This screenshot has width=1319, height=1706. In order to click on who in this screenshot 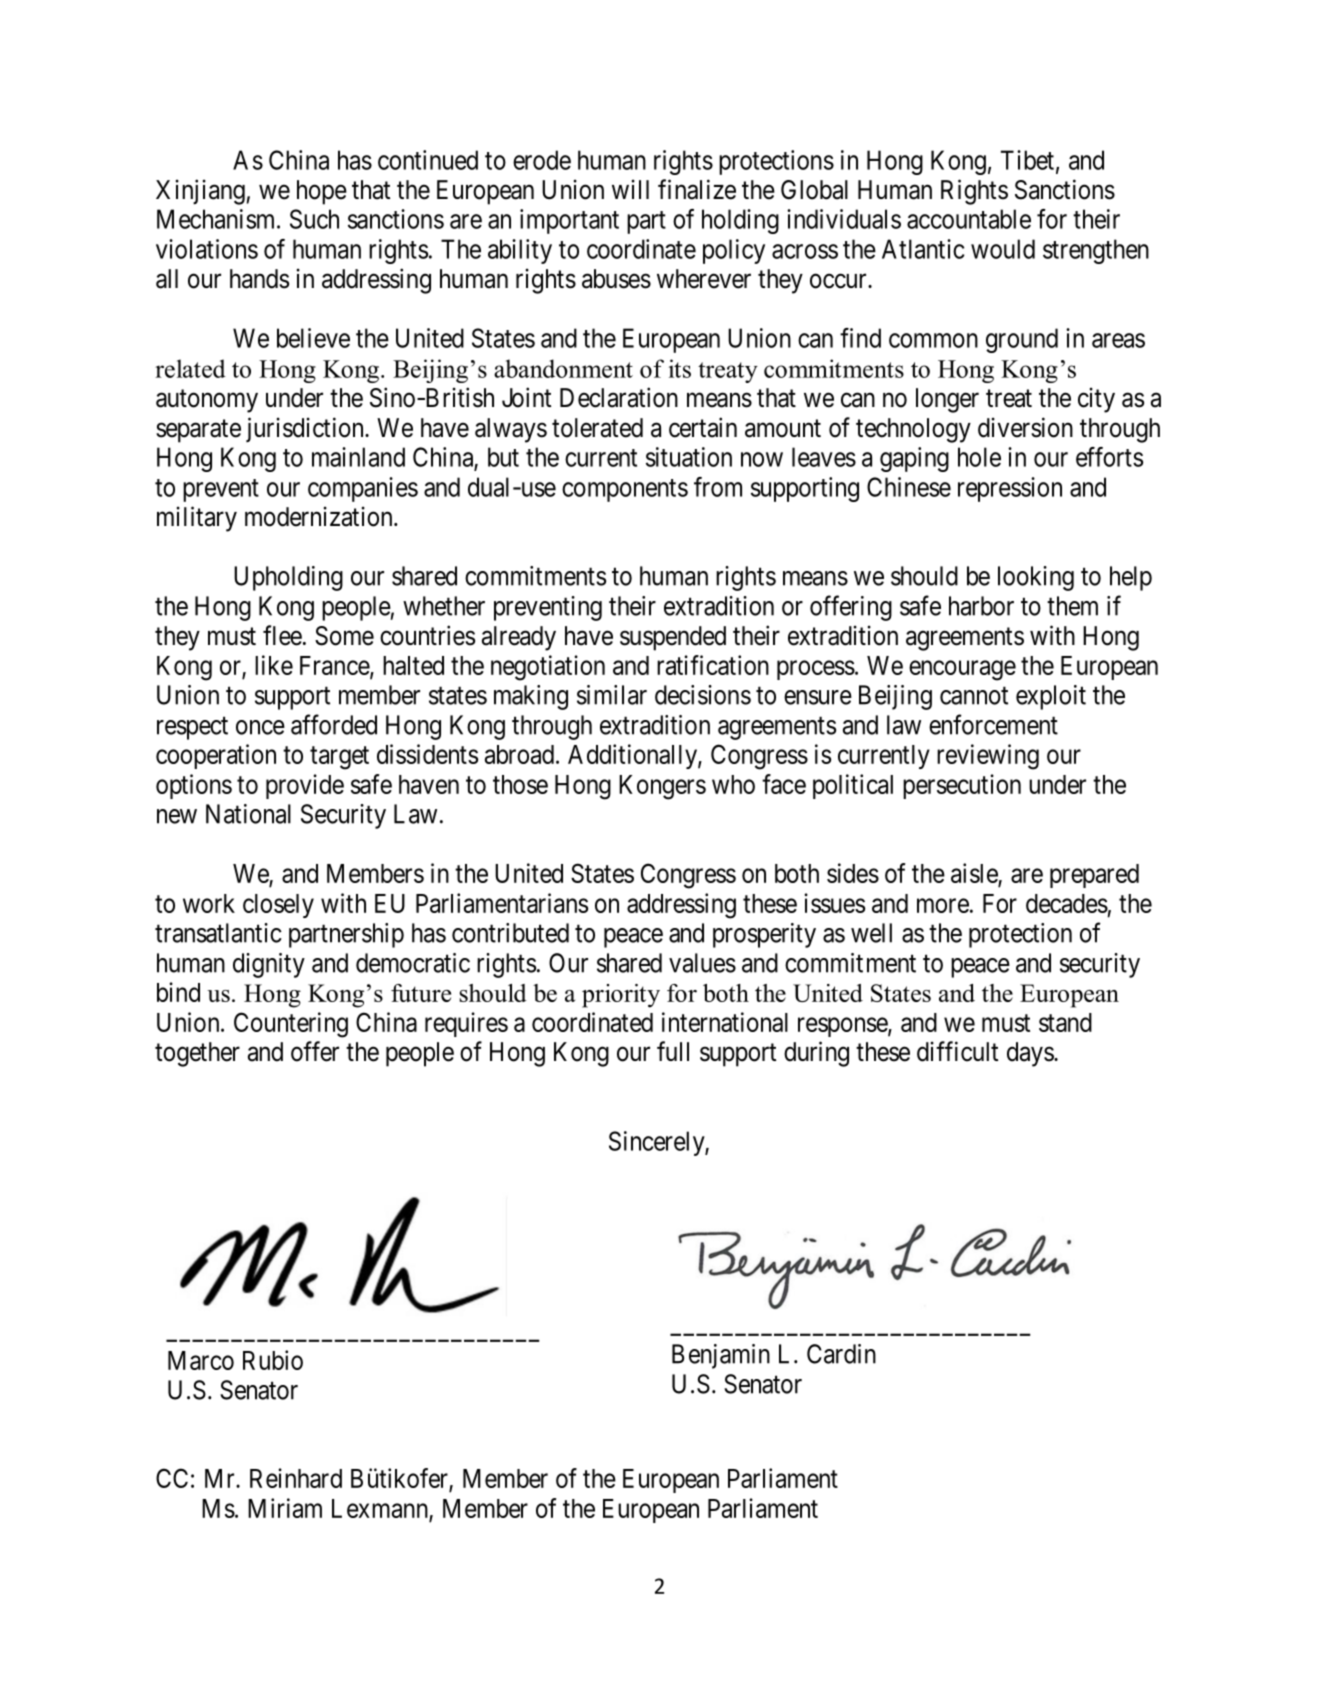, I will do `click(733, 784)`.
